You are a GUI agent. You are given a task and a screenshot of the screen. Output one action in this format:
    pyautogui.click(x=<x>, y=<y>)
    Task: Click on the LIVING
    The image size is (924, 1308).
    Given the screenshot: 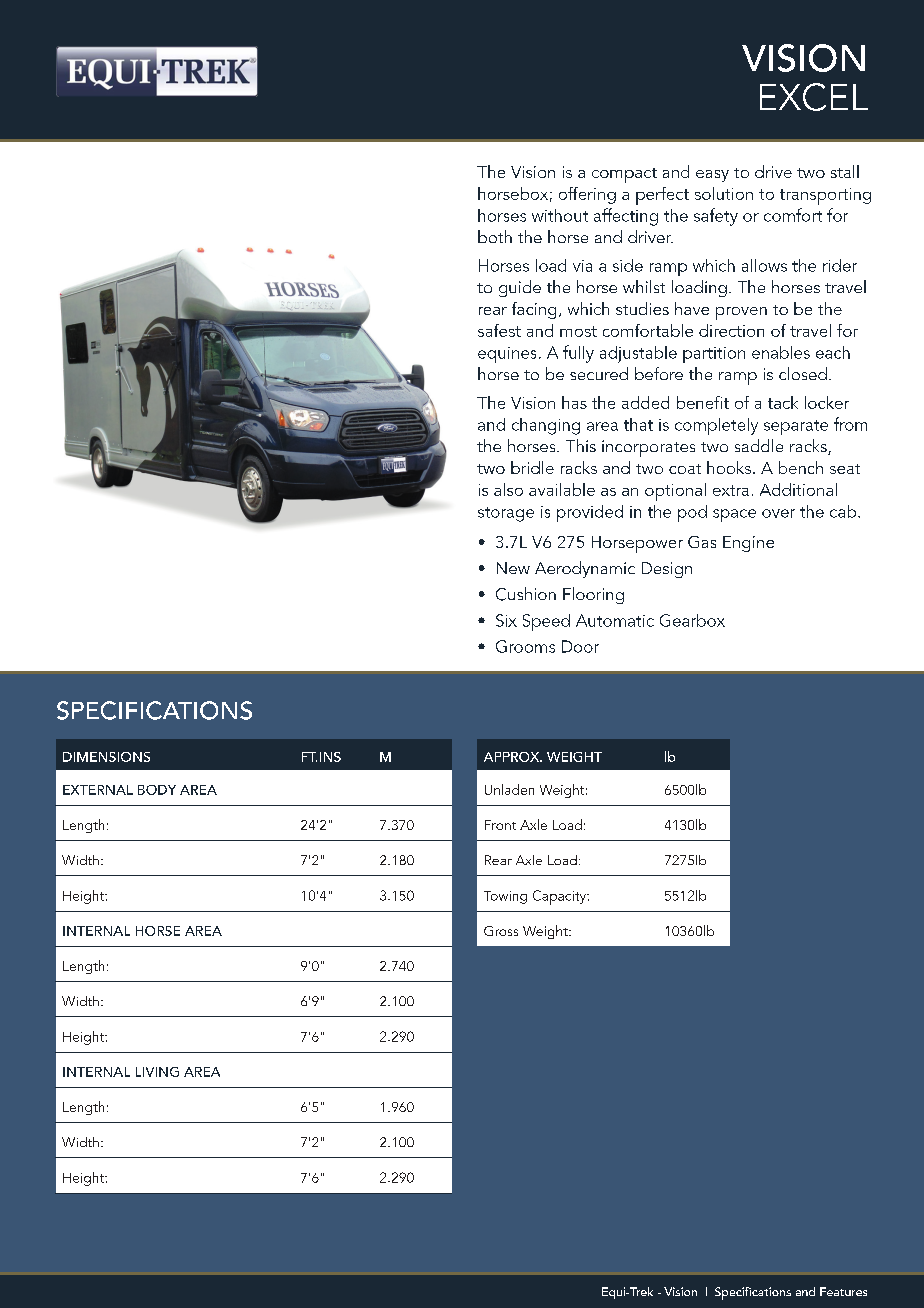 What is the action you would take?
    pyautogui.click(x=157, y=1072)
